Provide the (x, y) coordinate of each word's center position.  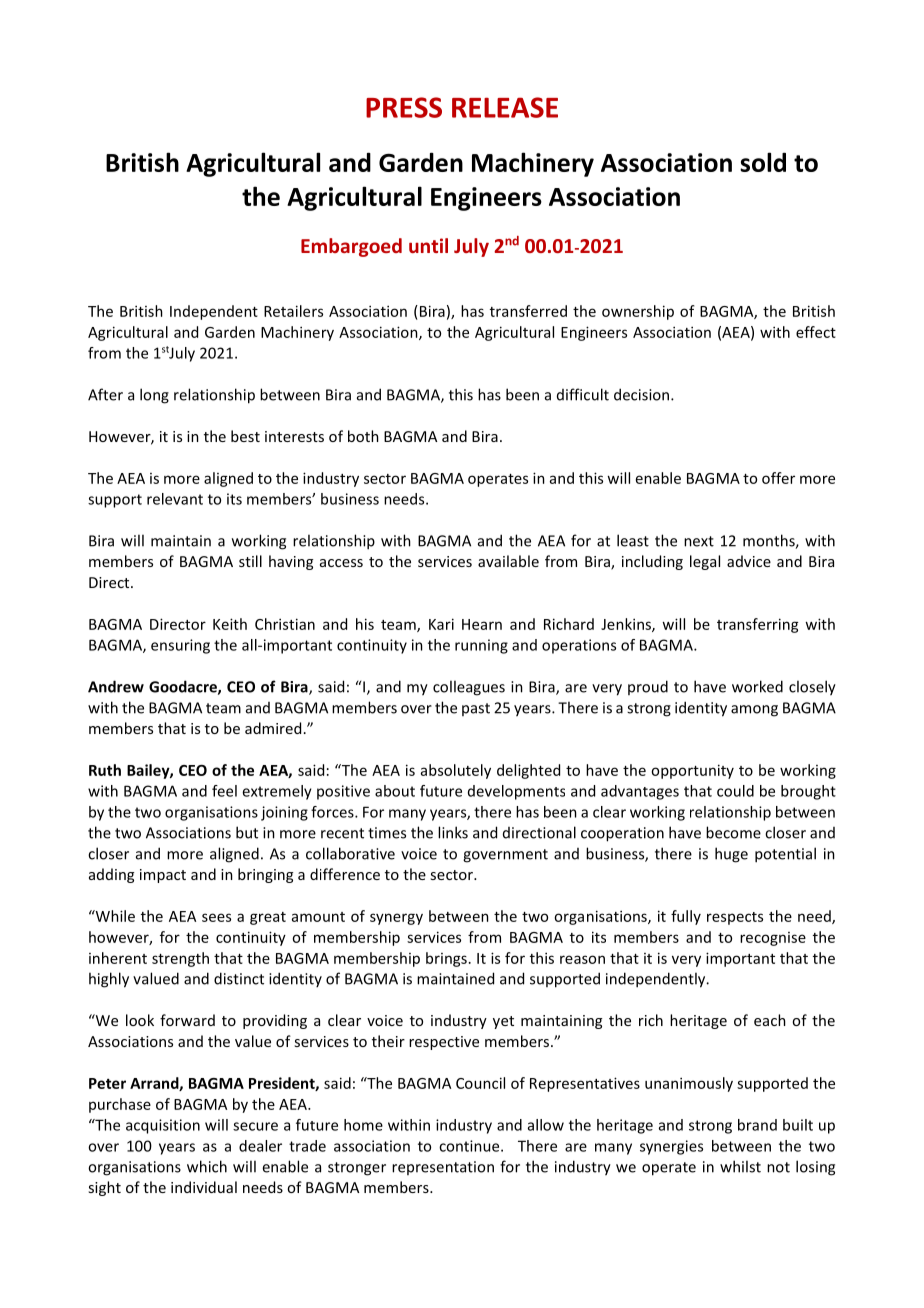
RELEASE (505, 107)
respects (735, 918)
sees (216, 917)
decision (643, 394)
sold (763, 162)
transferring (758, 625)
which (207, 1166)
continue (470, 1146)
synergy (396, 919)
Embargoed (351, 247)
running (481, 646)
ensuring (180, 646)
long (154, 396)
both (363, 436)
